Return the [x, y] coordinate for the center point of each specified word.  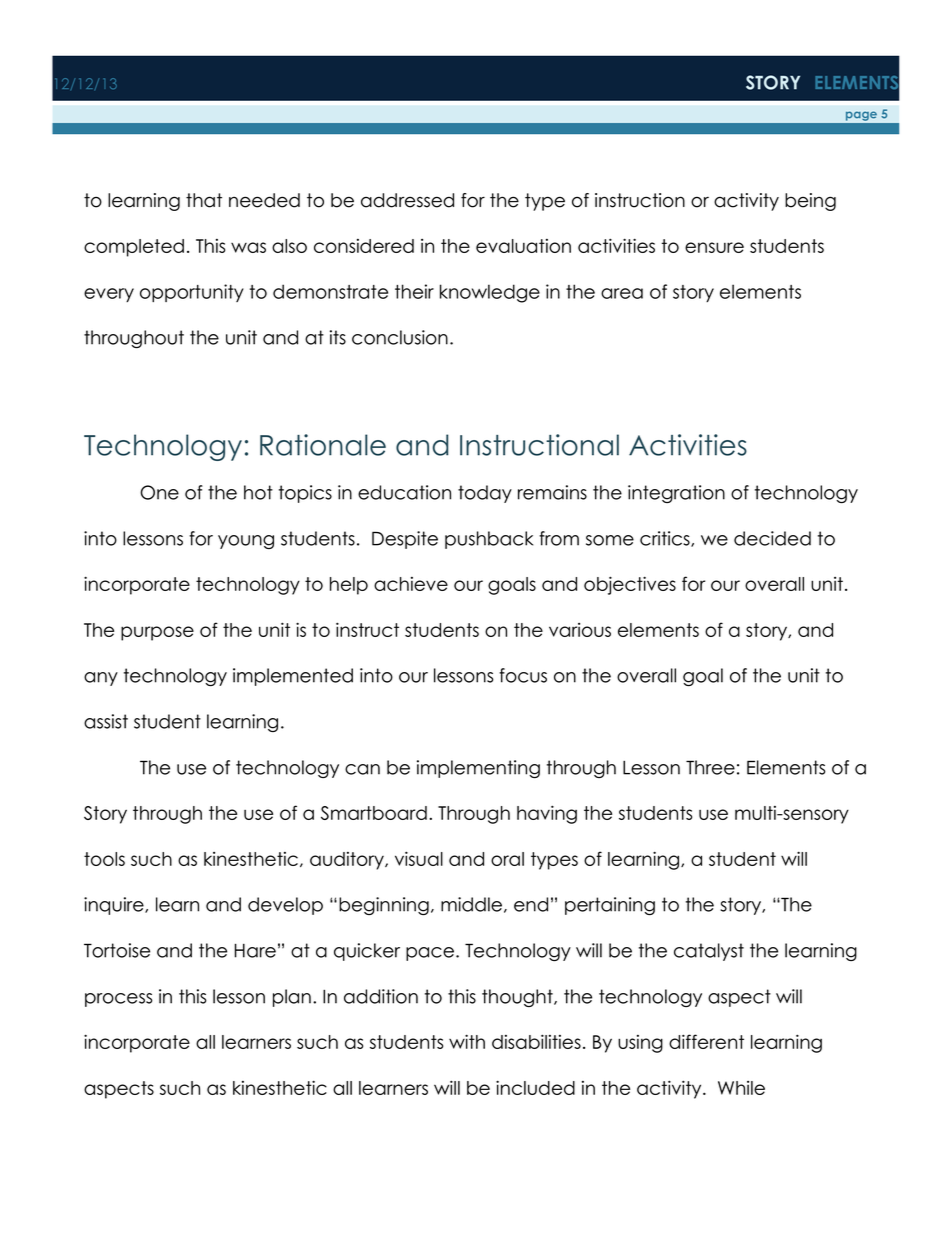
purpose [157, 633]
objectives [630, 585]
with [467, 1041]
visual [419, 858]
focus [523, 675]
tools [104, 859]
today [485, 494]
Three [710, 767]
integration [676, 494]
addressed [407, 200]
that [204, 200]
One [159, 492]
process [119, 1000]
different [706, 1041]
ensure [714, 247]
